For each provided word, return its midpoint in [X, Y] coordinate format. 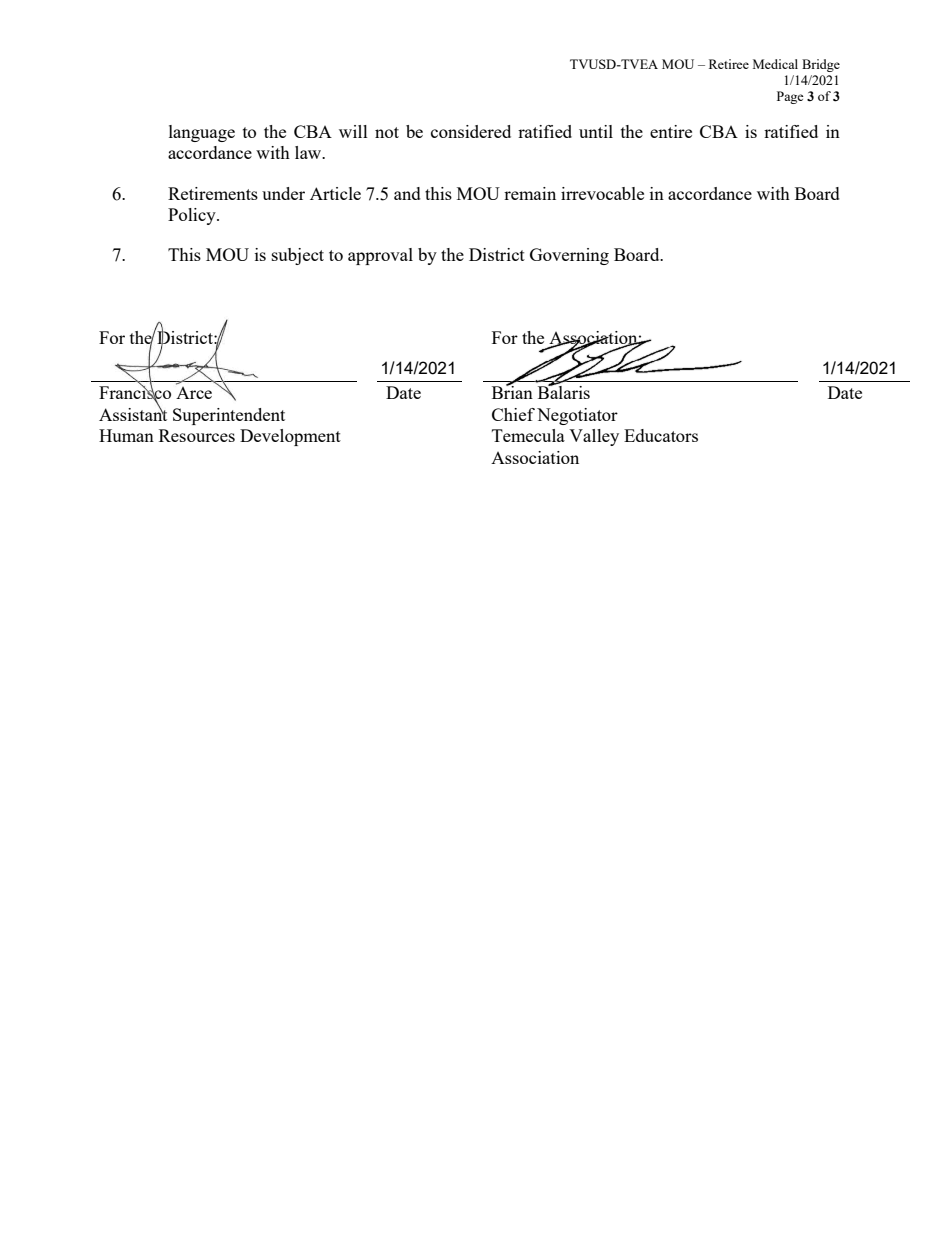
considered [471, 131]
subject [298, 256]
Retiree [729, 64]
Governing [569, 256]
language [202, 133]
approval [380, 256]
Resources [197, 435]
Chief [513, 414]
